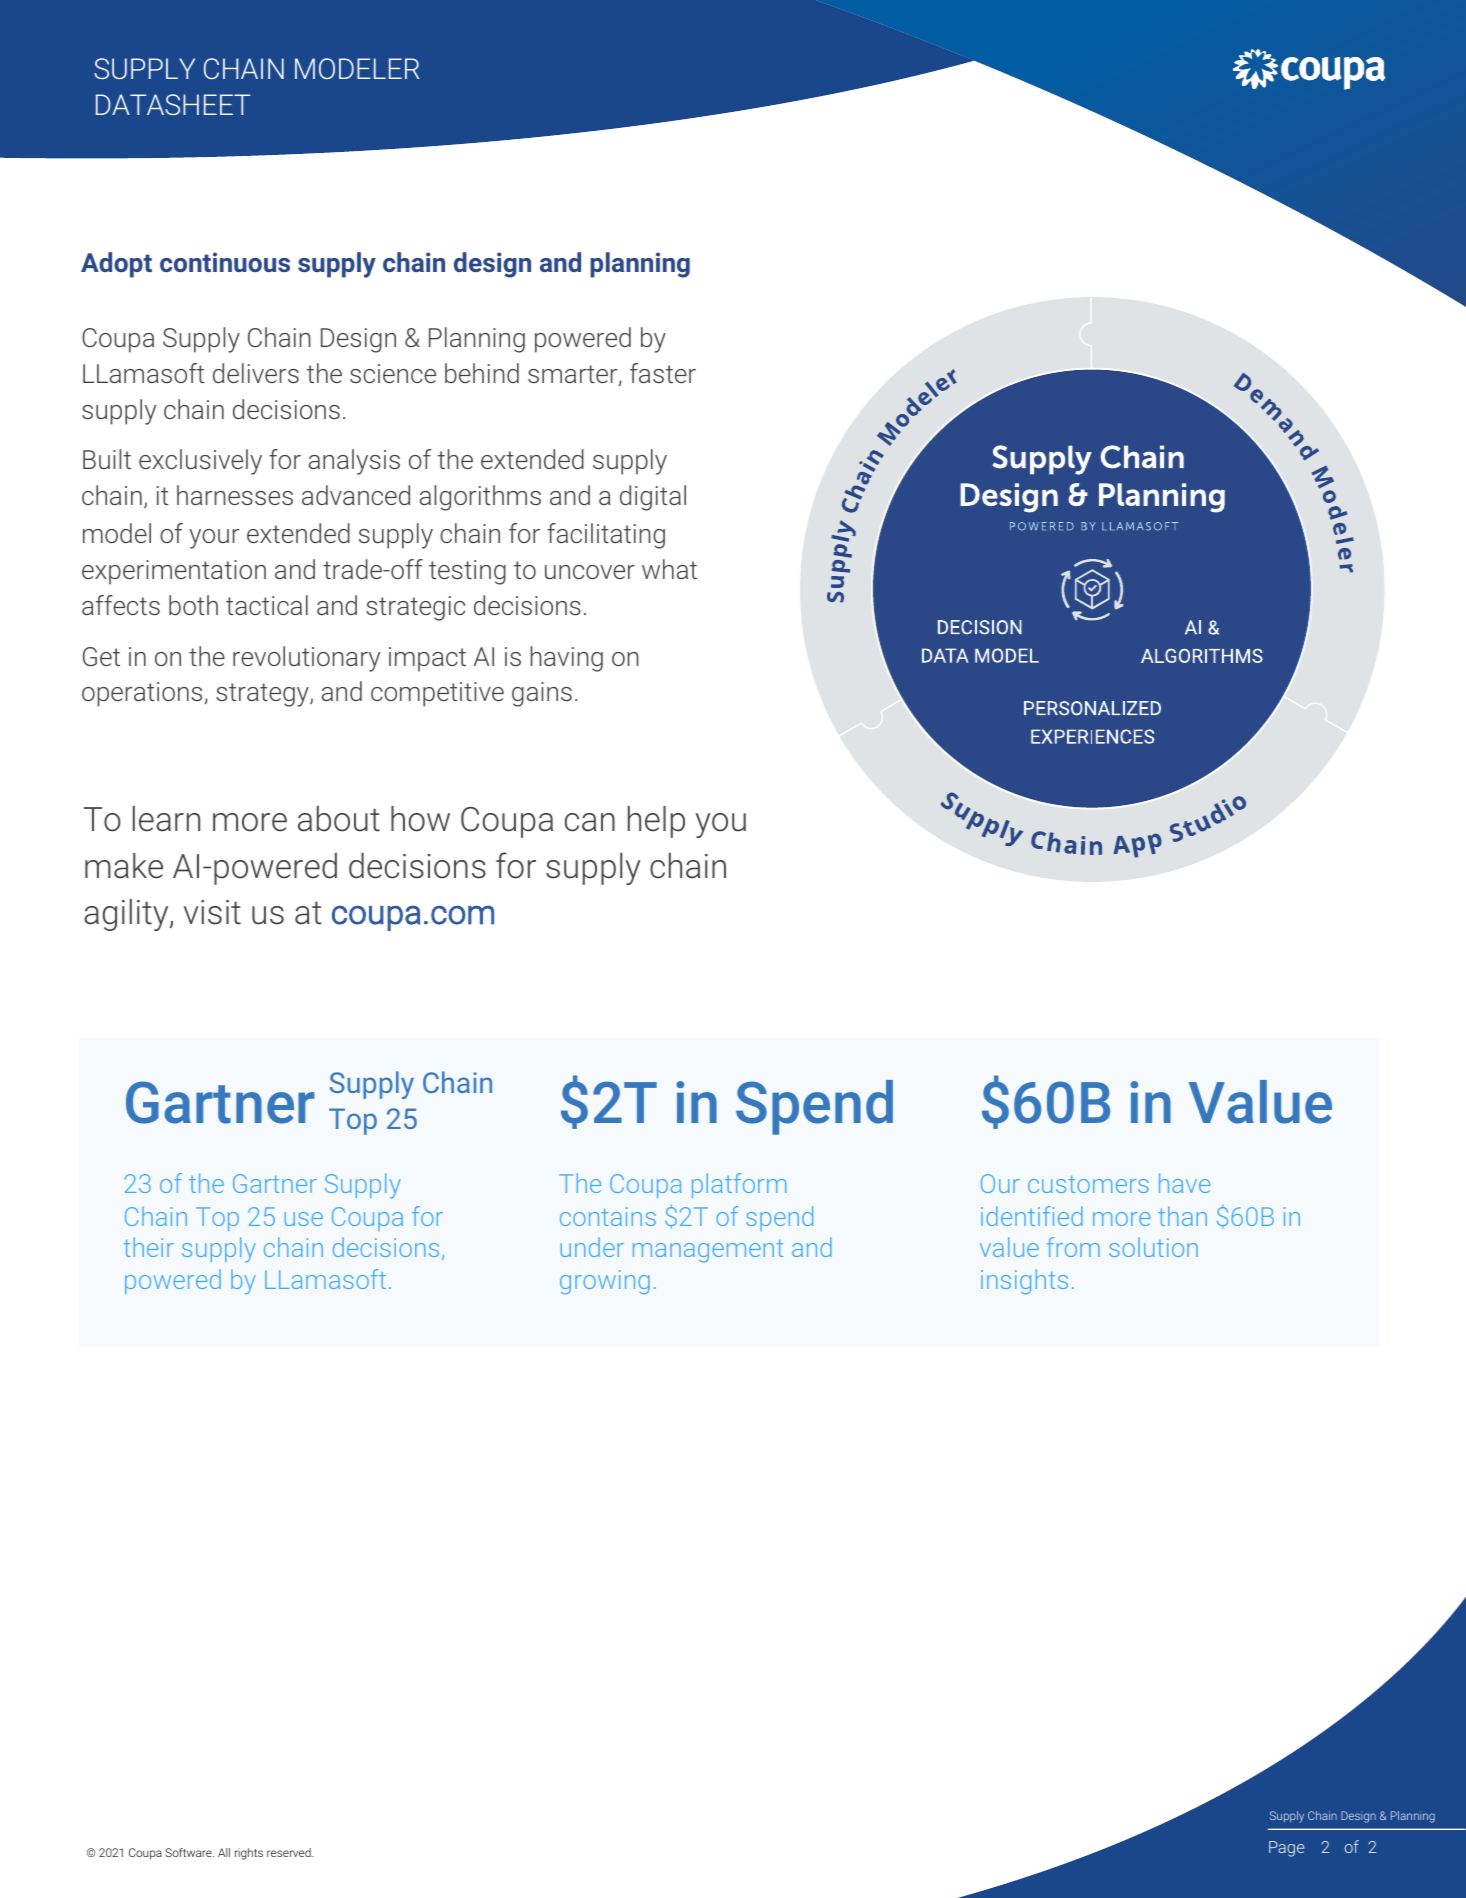 This image has height=1898, width=1466. What do you see at coordinates (263, 695) in the image?
I see `strategy` at bounding box center [263, 695].
